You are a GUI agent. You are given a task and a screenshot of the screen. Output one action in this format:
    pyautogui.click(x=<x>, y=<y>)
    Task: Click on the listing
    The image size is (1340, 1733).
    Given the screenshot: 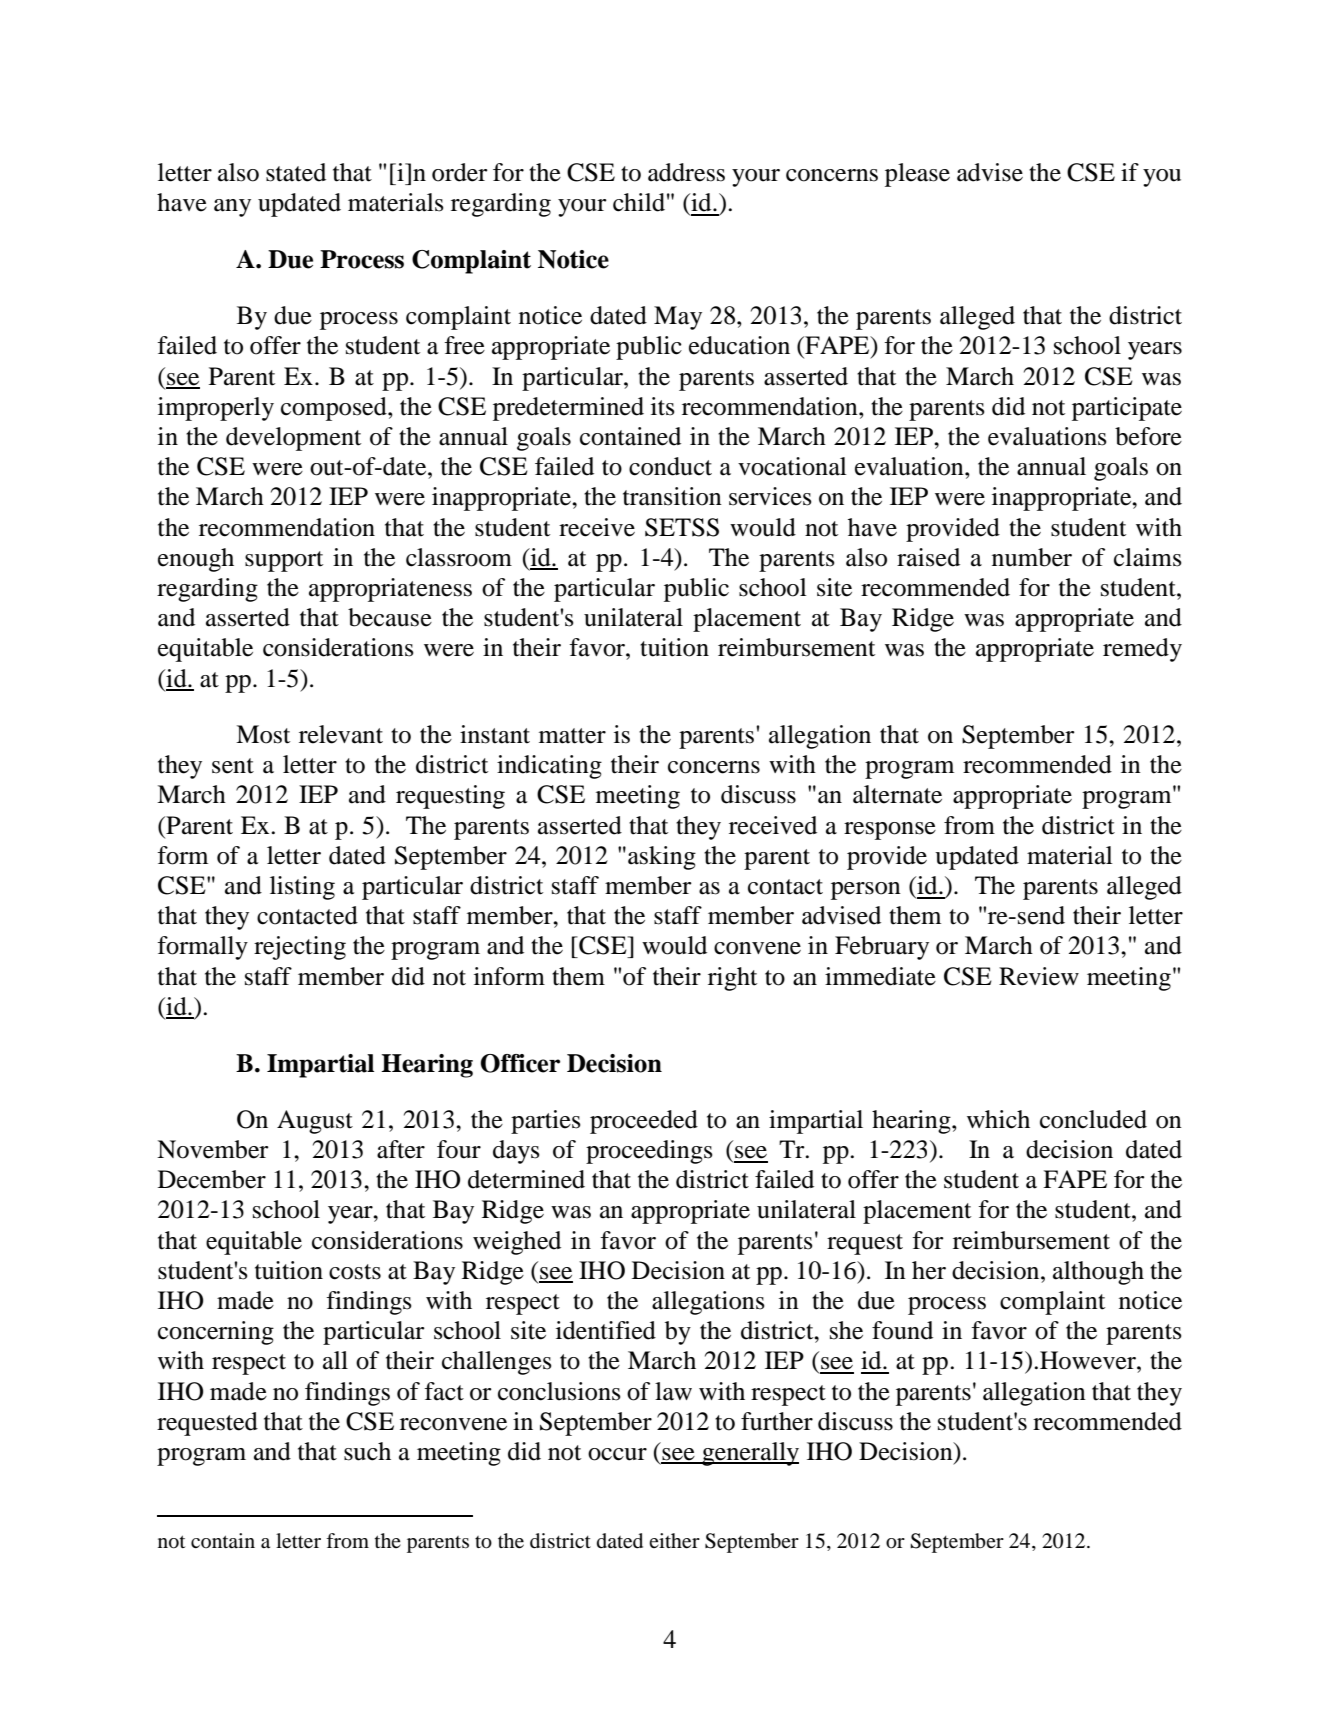 What is the action you would take?
    pyautogui.click(x=302, y=888)
